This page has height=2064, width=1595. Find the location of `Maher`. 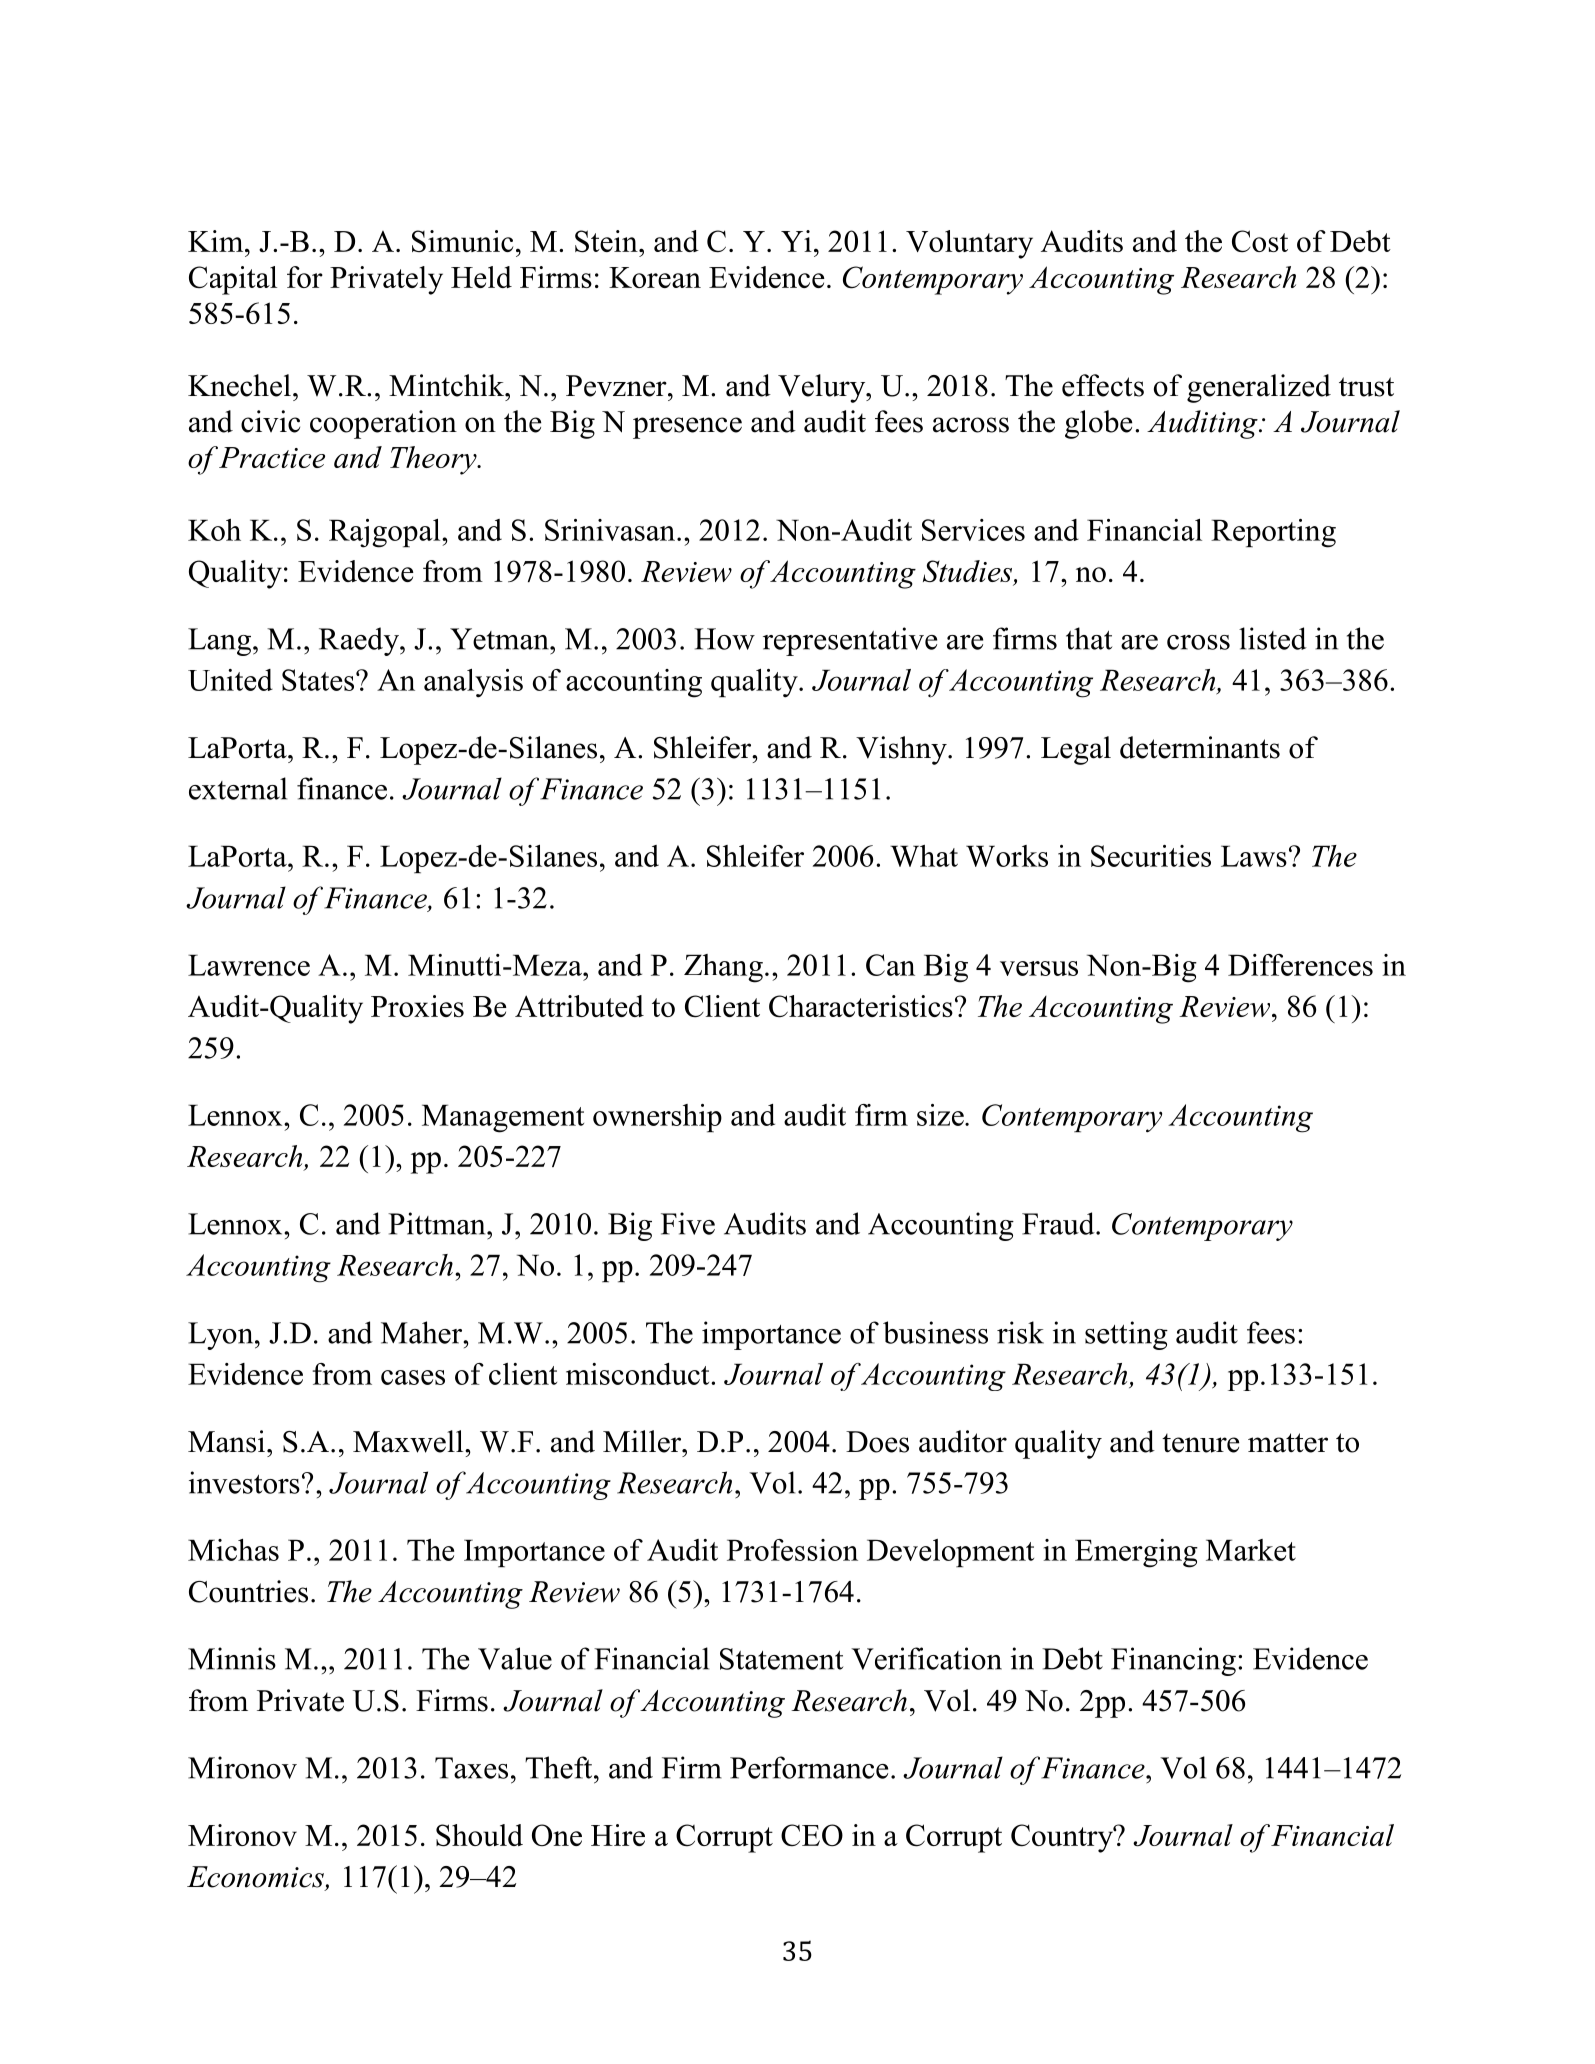

Maher is located at coordinates (423, 1332).
